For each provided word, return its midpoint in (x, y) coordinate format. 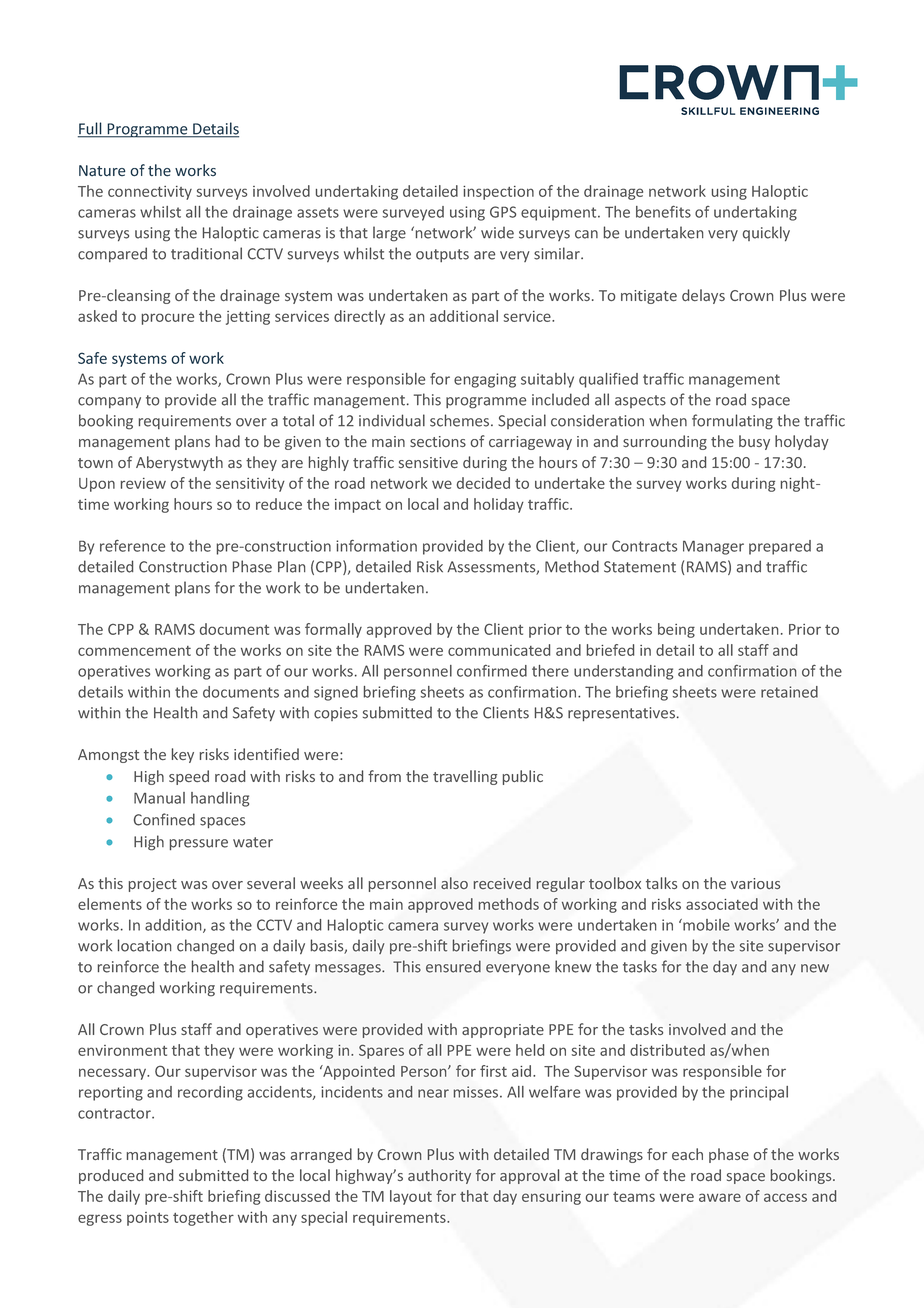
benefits (663, 211)
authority (439, 1176)
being (676, 630)
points (148, 1219)
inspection (498, 193)
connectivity (150, 193)
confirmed (492, 671)
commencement (134, 651)
